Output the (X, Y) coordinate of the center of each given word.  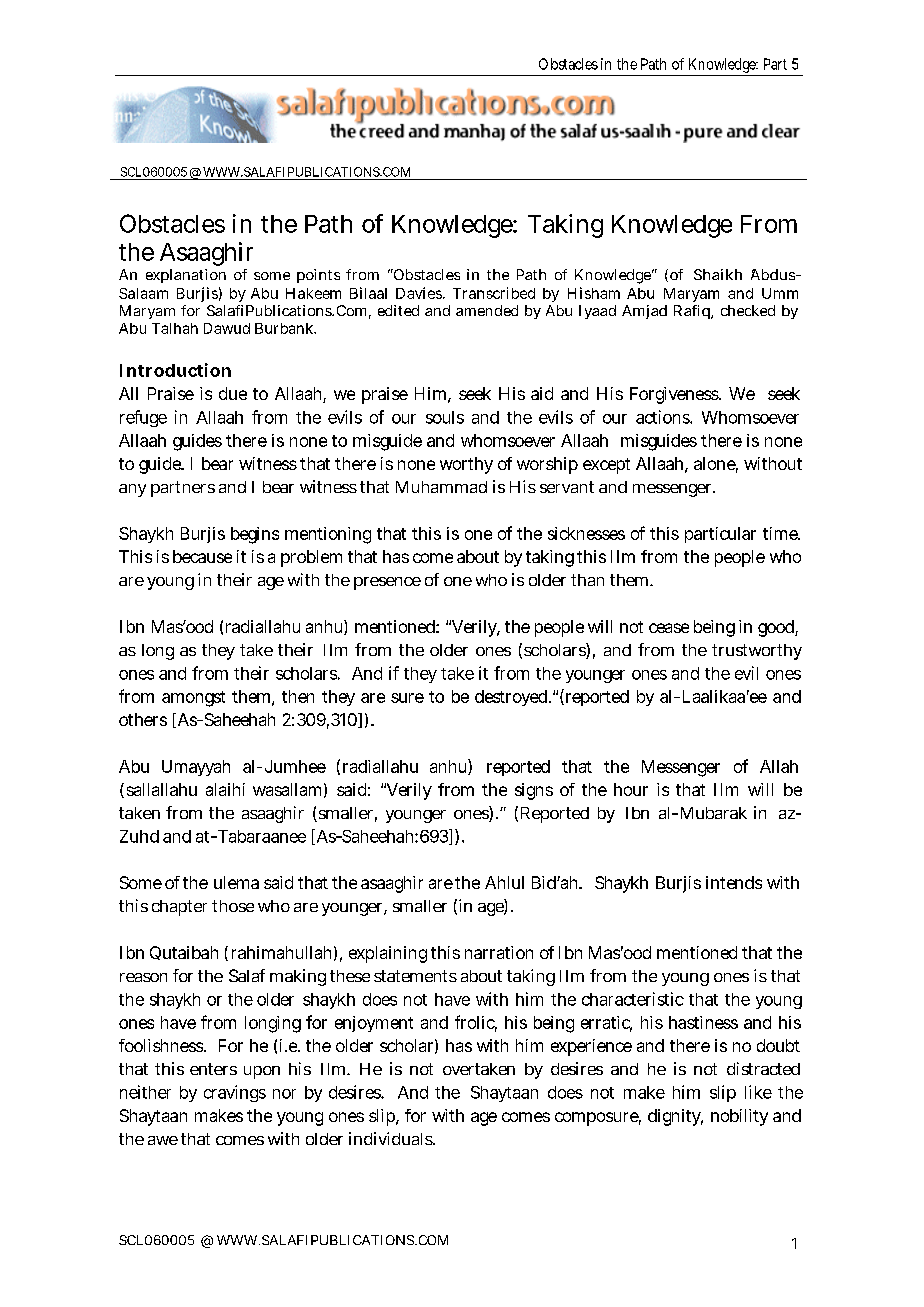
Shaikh (718, 274)
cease (669, 628)
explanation (186, 276)
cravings (235, 1093)
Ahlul (504, 882)
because (202, 556)
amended (487, 310)
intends (734, 882)
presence (387, 583)
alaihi (225, 789)
